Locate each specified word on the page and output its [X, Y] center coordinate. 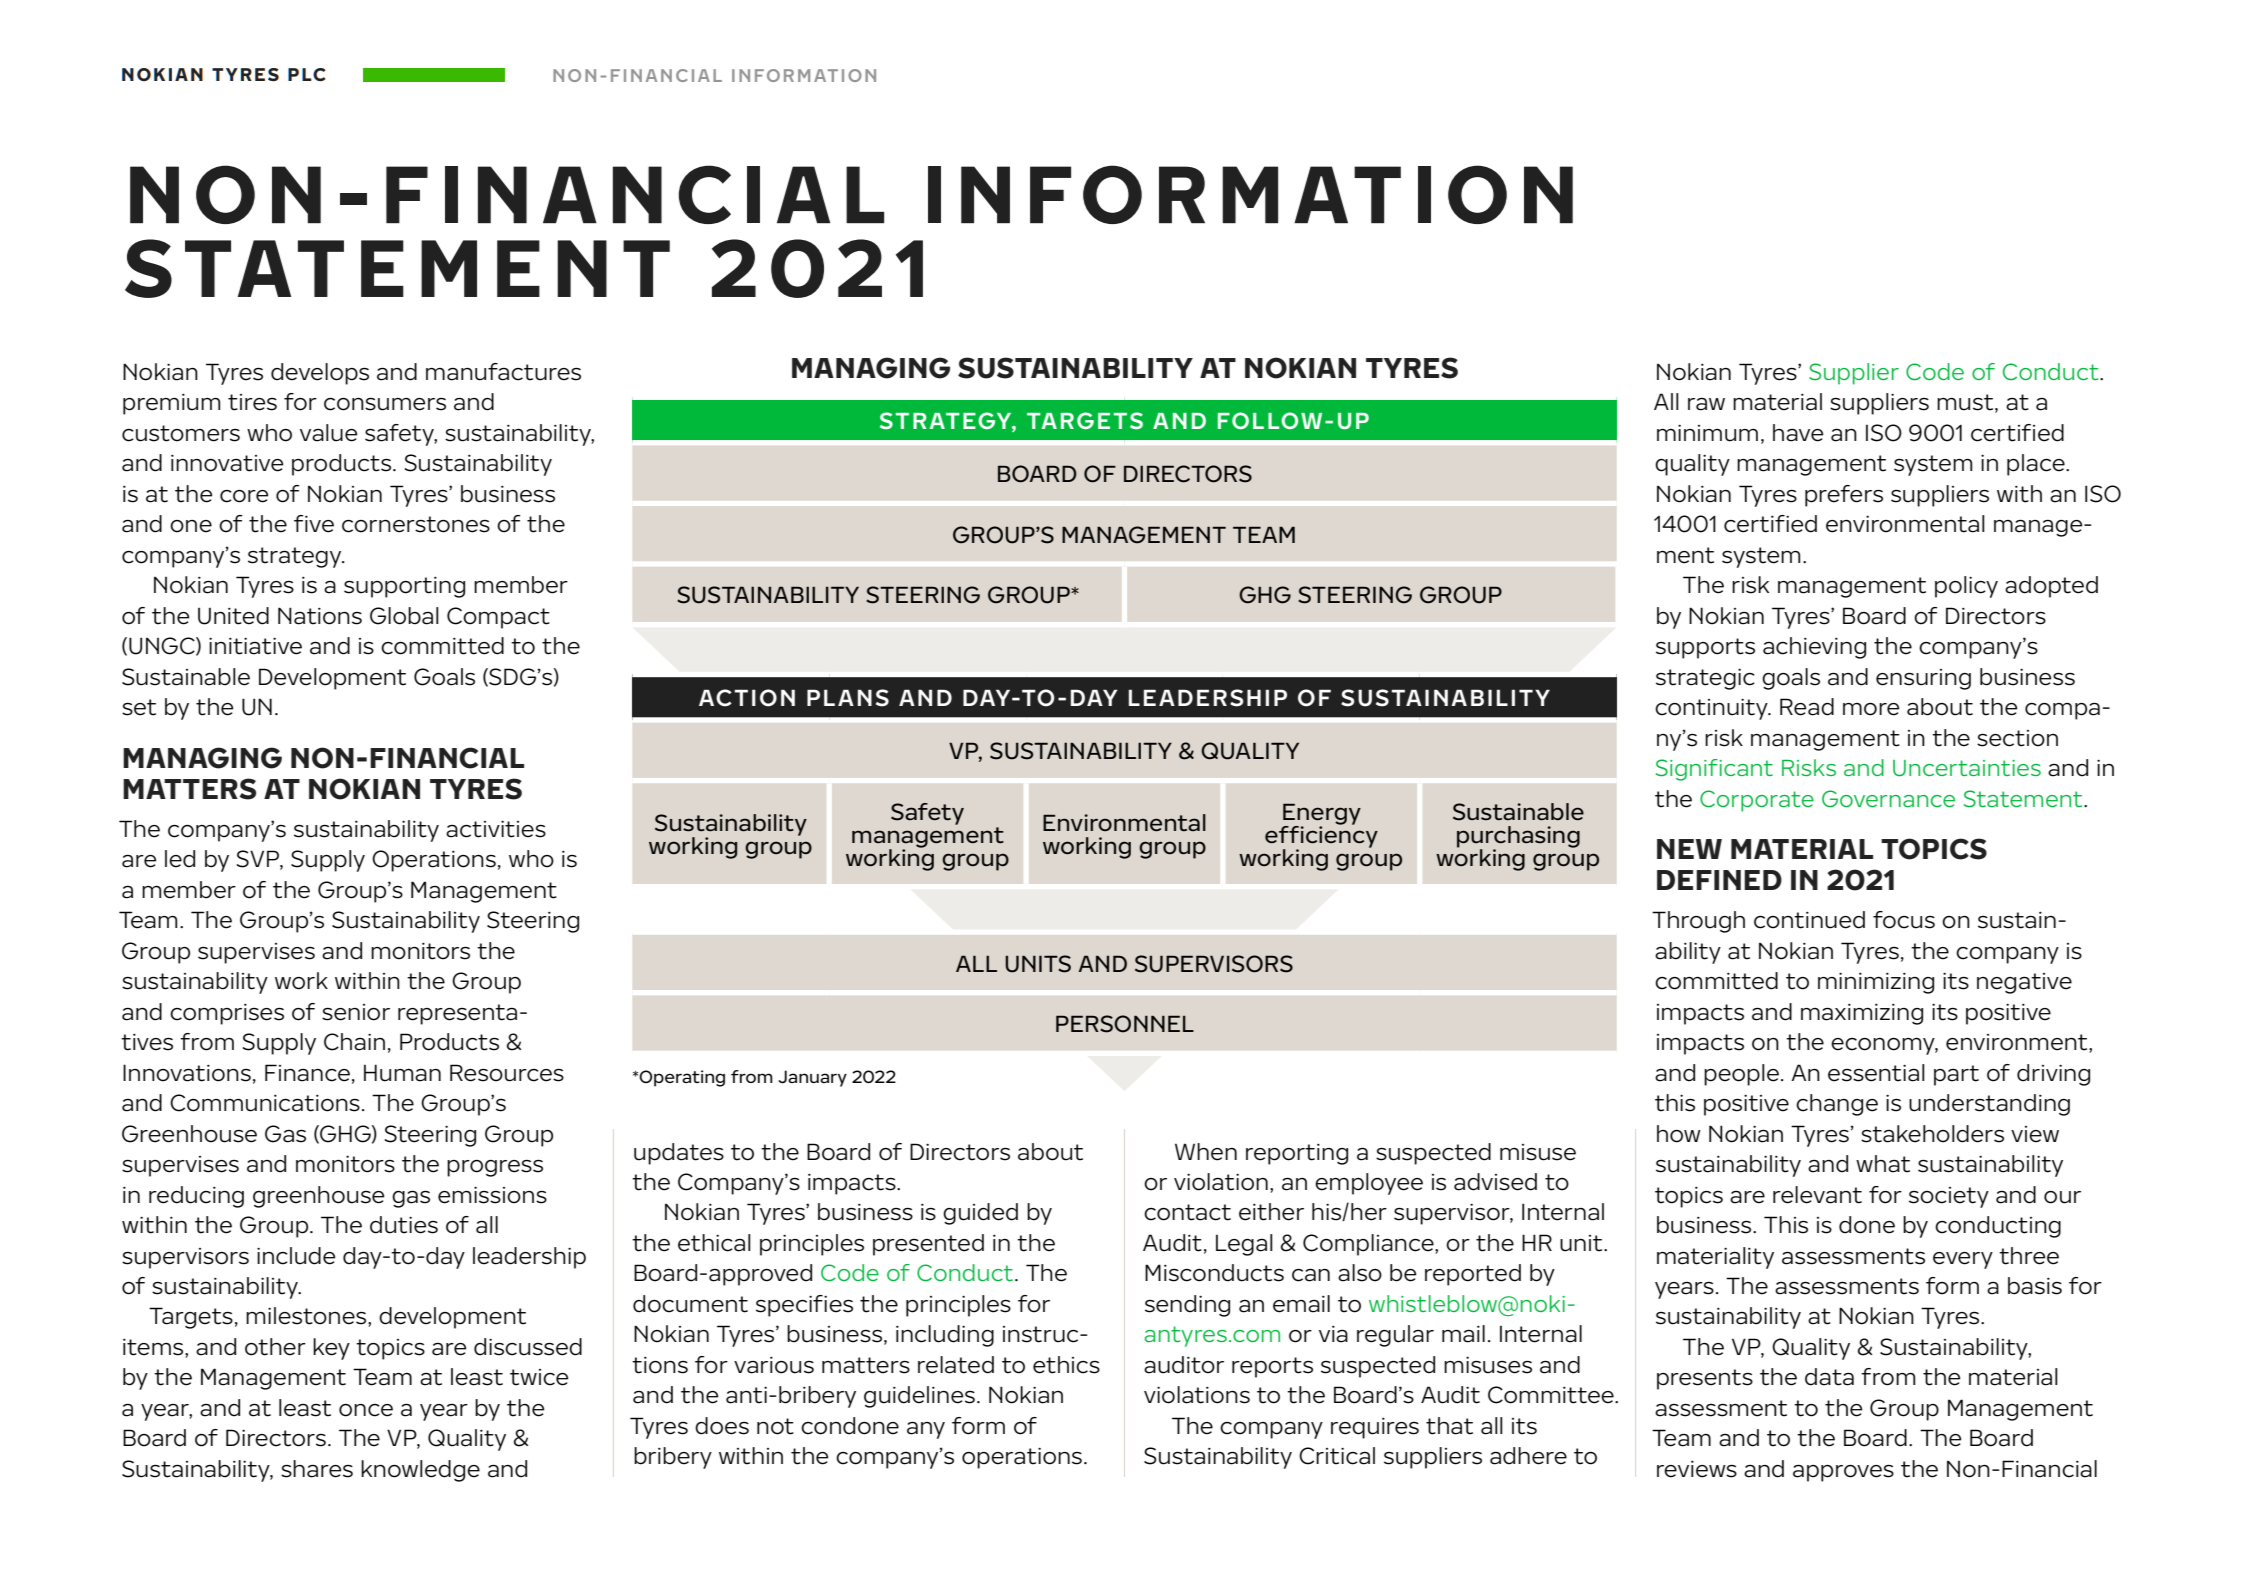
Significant [1714, 770]
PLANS [848, 698]
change [1837, 1105]
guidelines [919, 1397]
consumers [385, 404]
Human [402, 1073]
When [1206, 1152]
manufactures [503, 372]
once [366, 1410]
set [139, 707]
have [1798, 433]
